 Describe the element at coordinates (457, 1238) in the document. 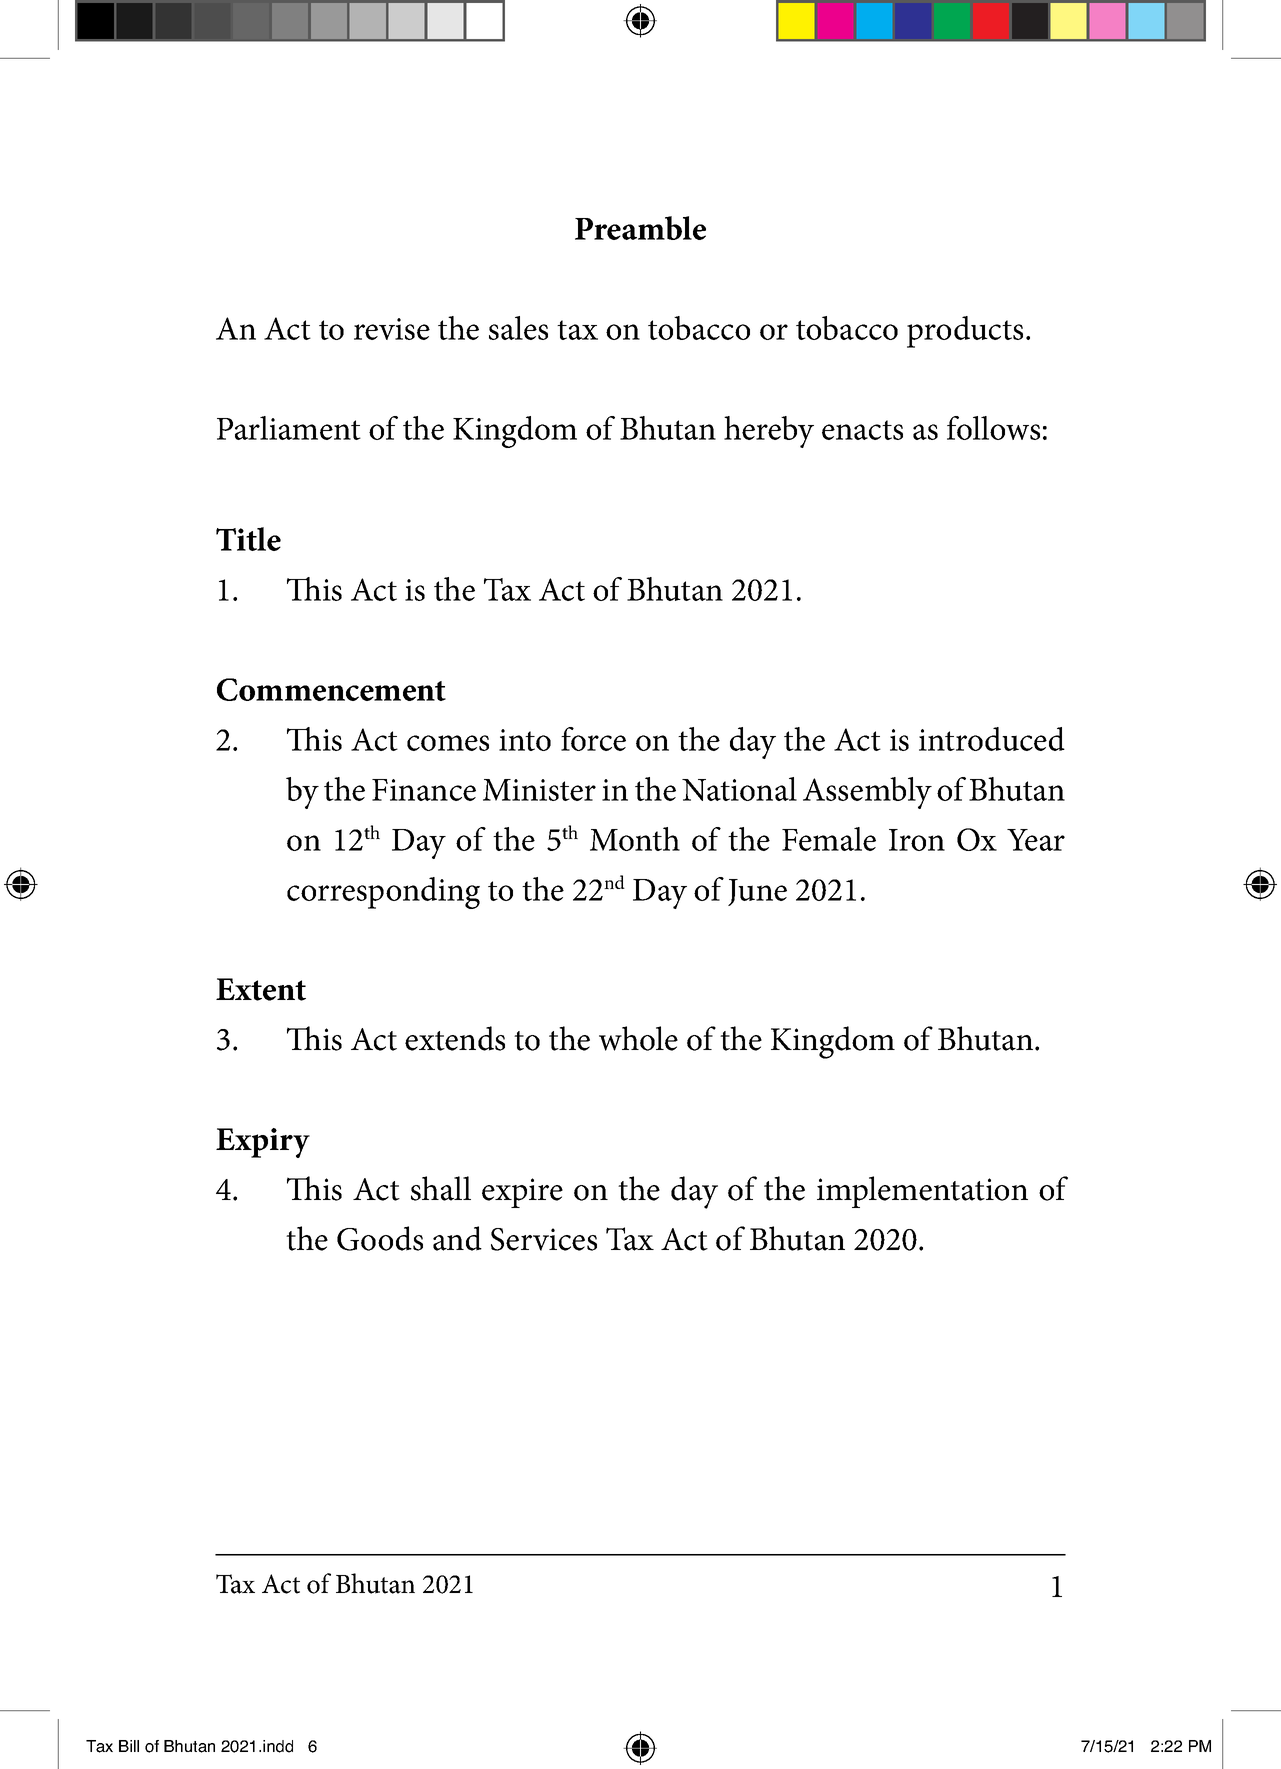

I see `and` at that location.
